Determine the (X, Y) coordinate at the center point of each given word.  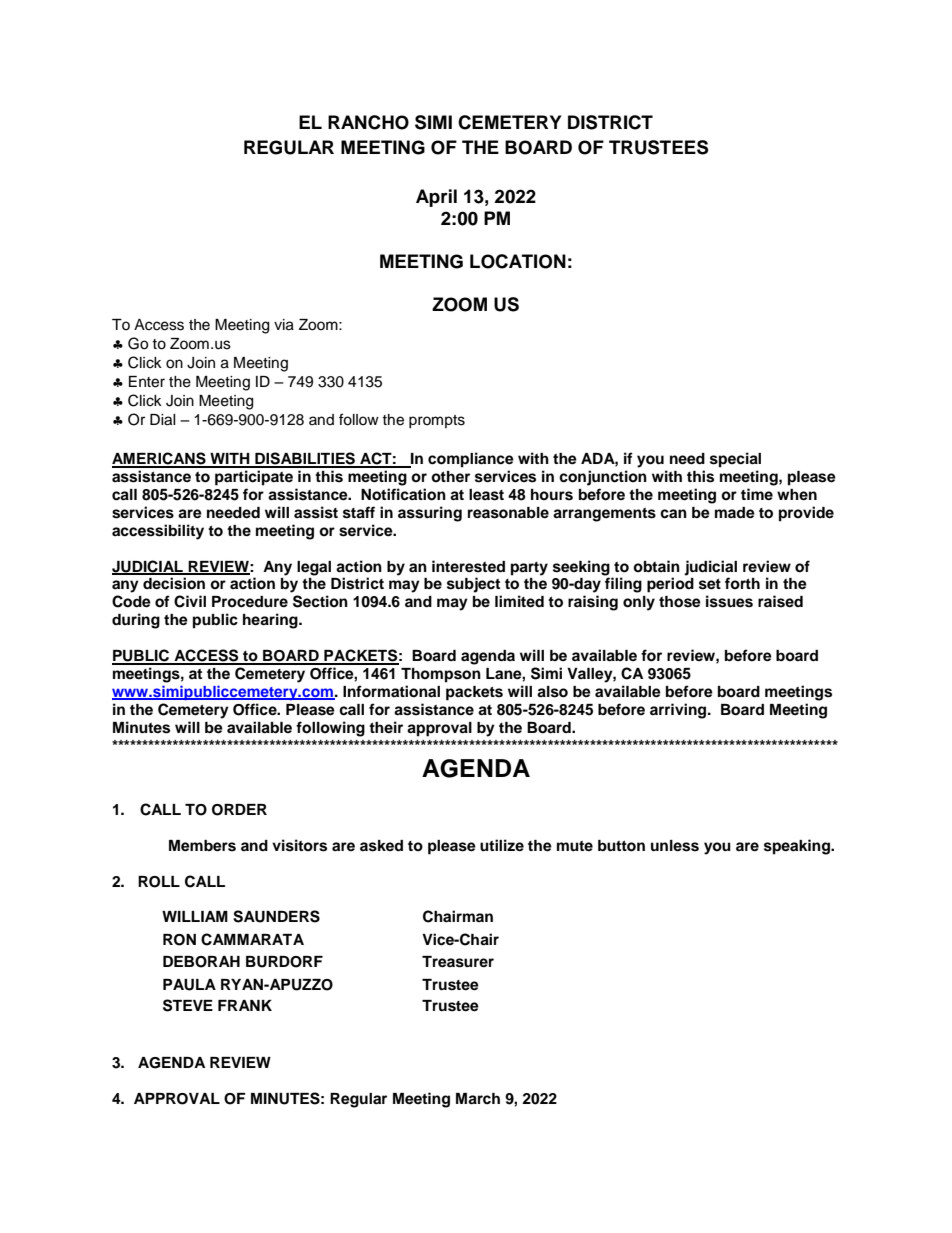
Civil (190, 601)
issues (729, 601)
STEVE (188, 1005)
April (436, 198)
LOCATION (518, 261)
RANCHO (368, 122)
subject (473, 585)
